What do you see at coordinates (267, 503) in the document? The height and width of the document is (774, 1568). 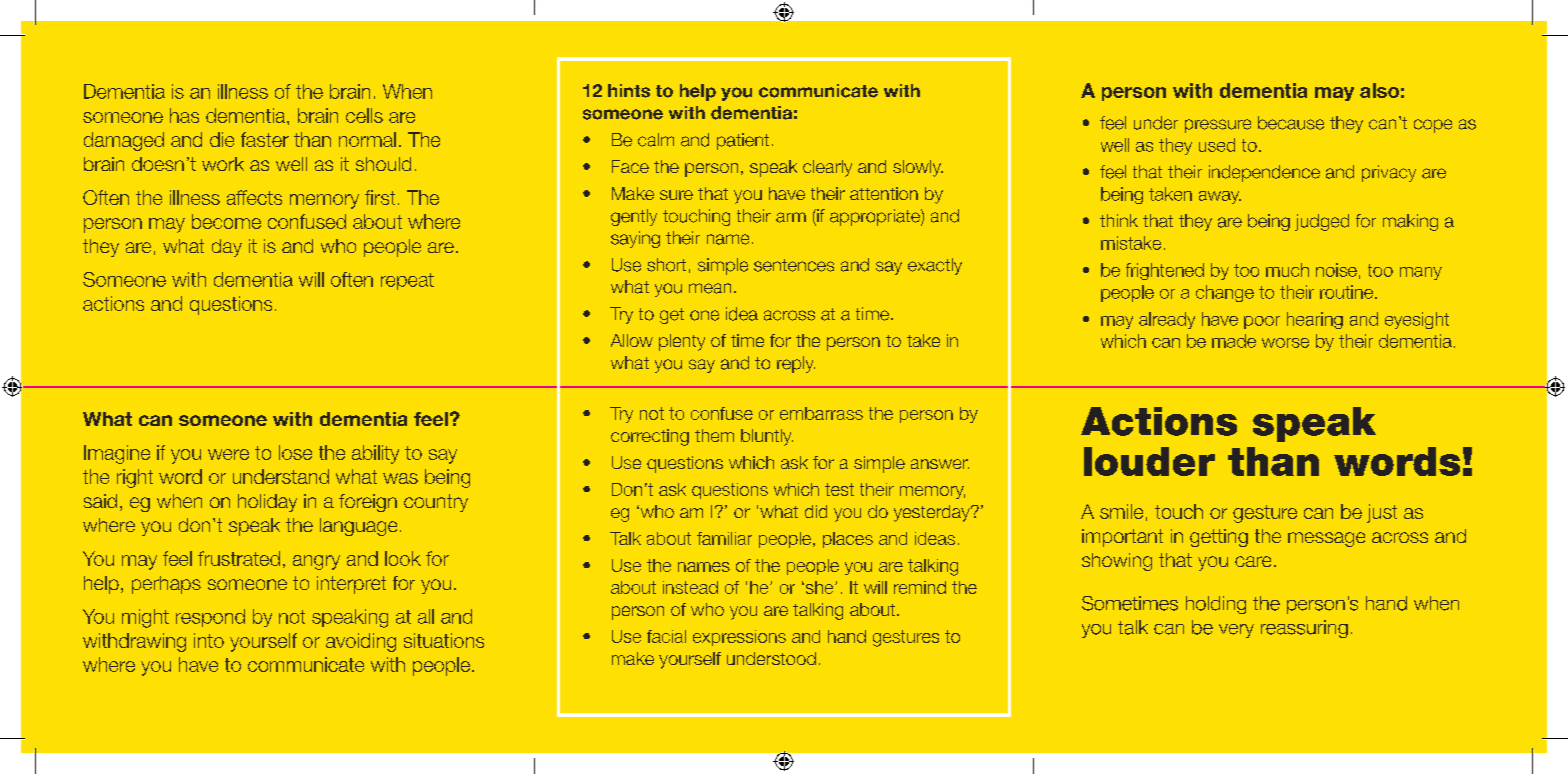 I see `holiday` at bounding box center [267, 503].
